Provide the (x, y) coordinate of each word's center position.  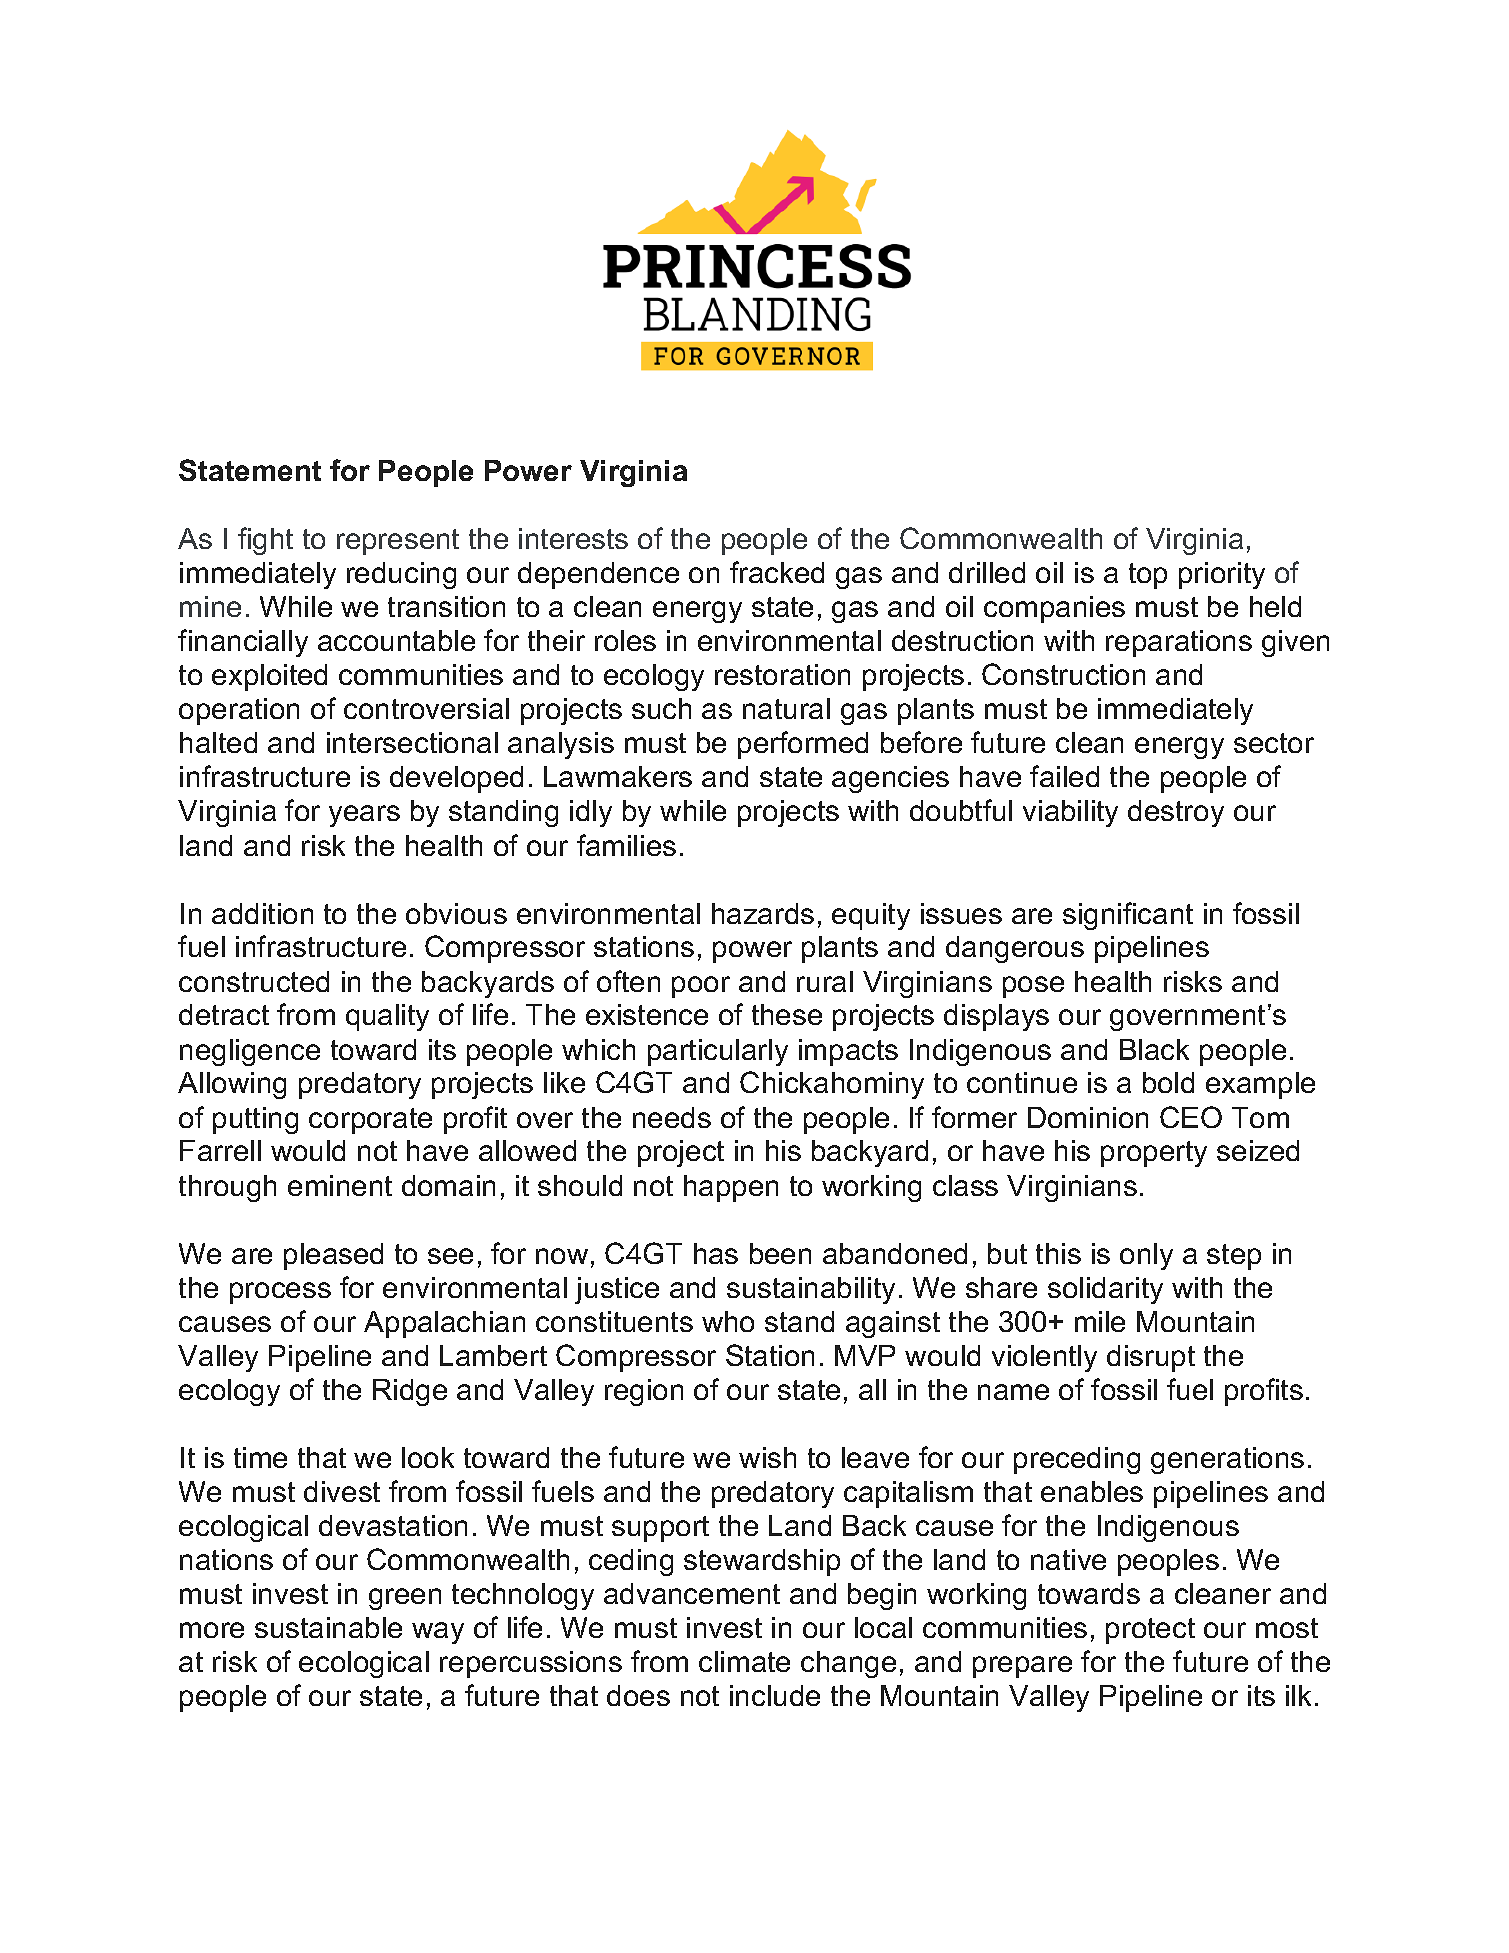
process (280, 1293)
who (728, 1321)
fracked (777, 572)
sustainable (328, 1627)
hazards (763, 913)
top (1148, 576)
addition (262, 913)
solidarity (1105, 1290)
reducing (401, 575)
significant (1128, 916)
